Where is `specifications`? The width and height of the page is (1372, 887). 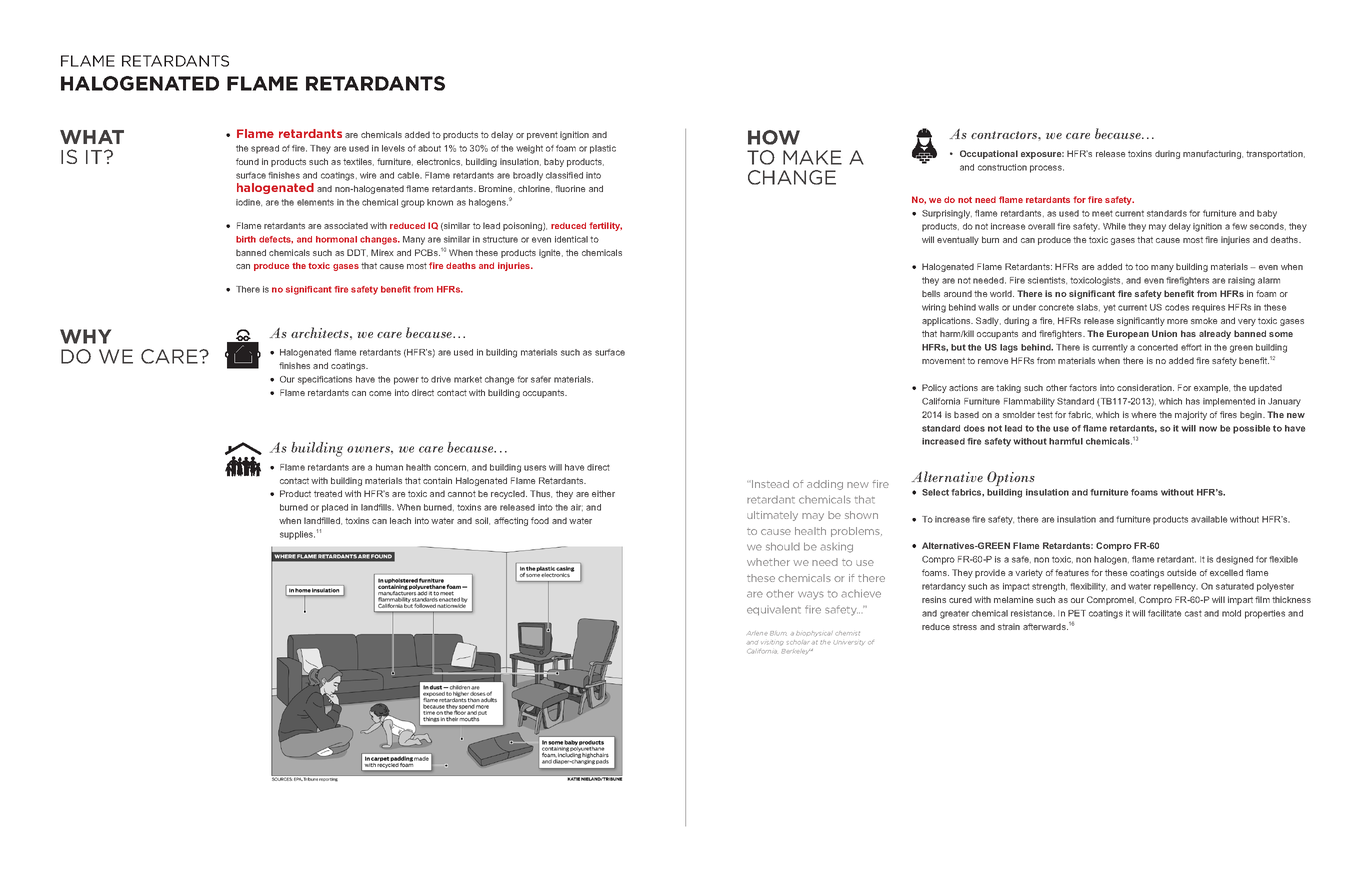 specifications is located at coordinates (325, 380).
